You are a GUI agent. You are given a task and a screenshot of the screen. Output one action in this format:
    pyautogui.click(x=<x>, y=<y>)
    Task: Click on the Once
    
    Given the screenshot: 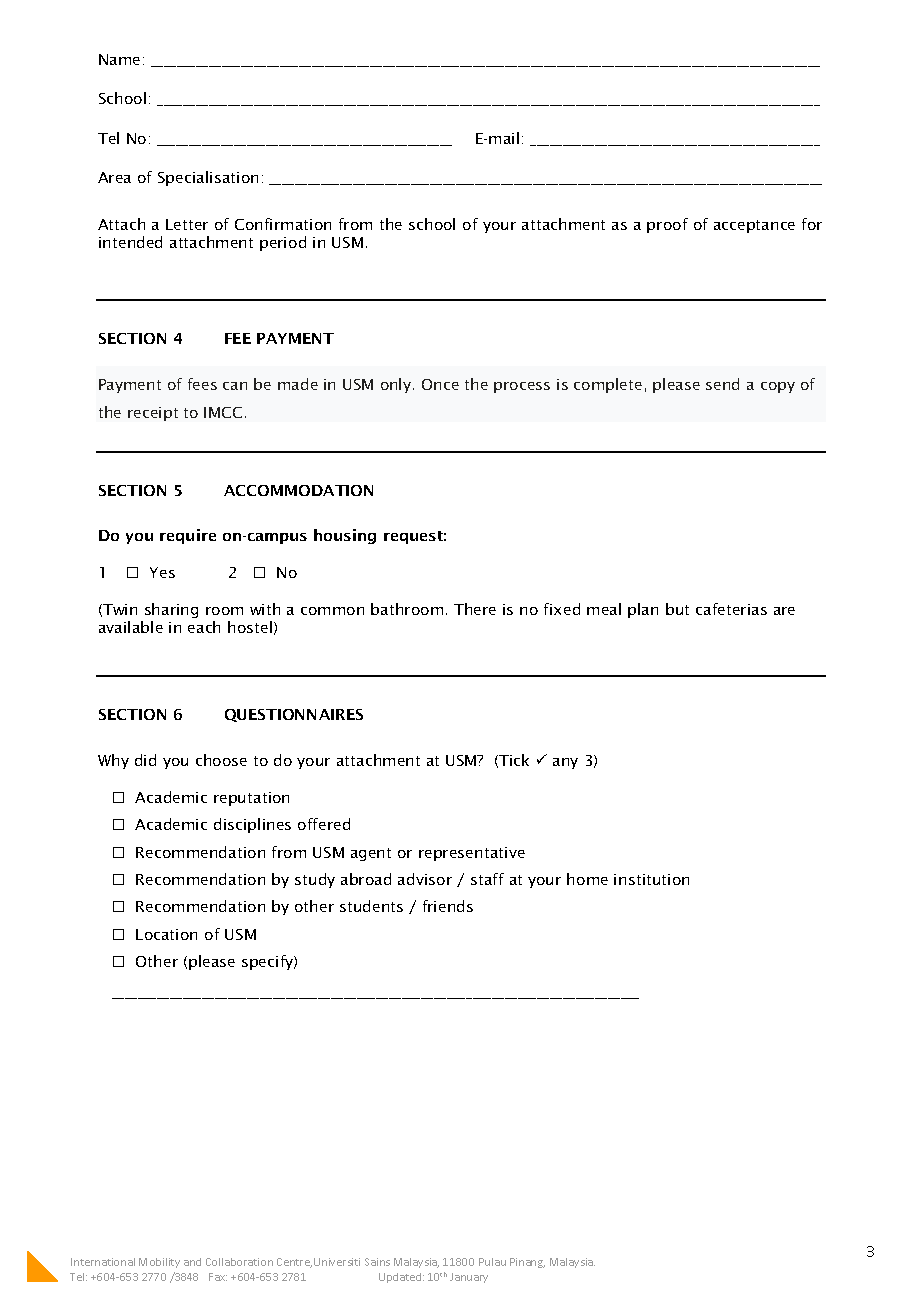 What is the action you would take?
    pyautogui.click(x=440, y=384)
